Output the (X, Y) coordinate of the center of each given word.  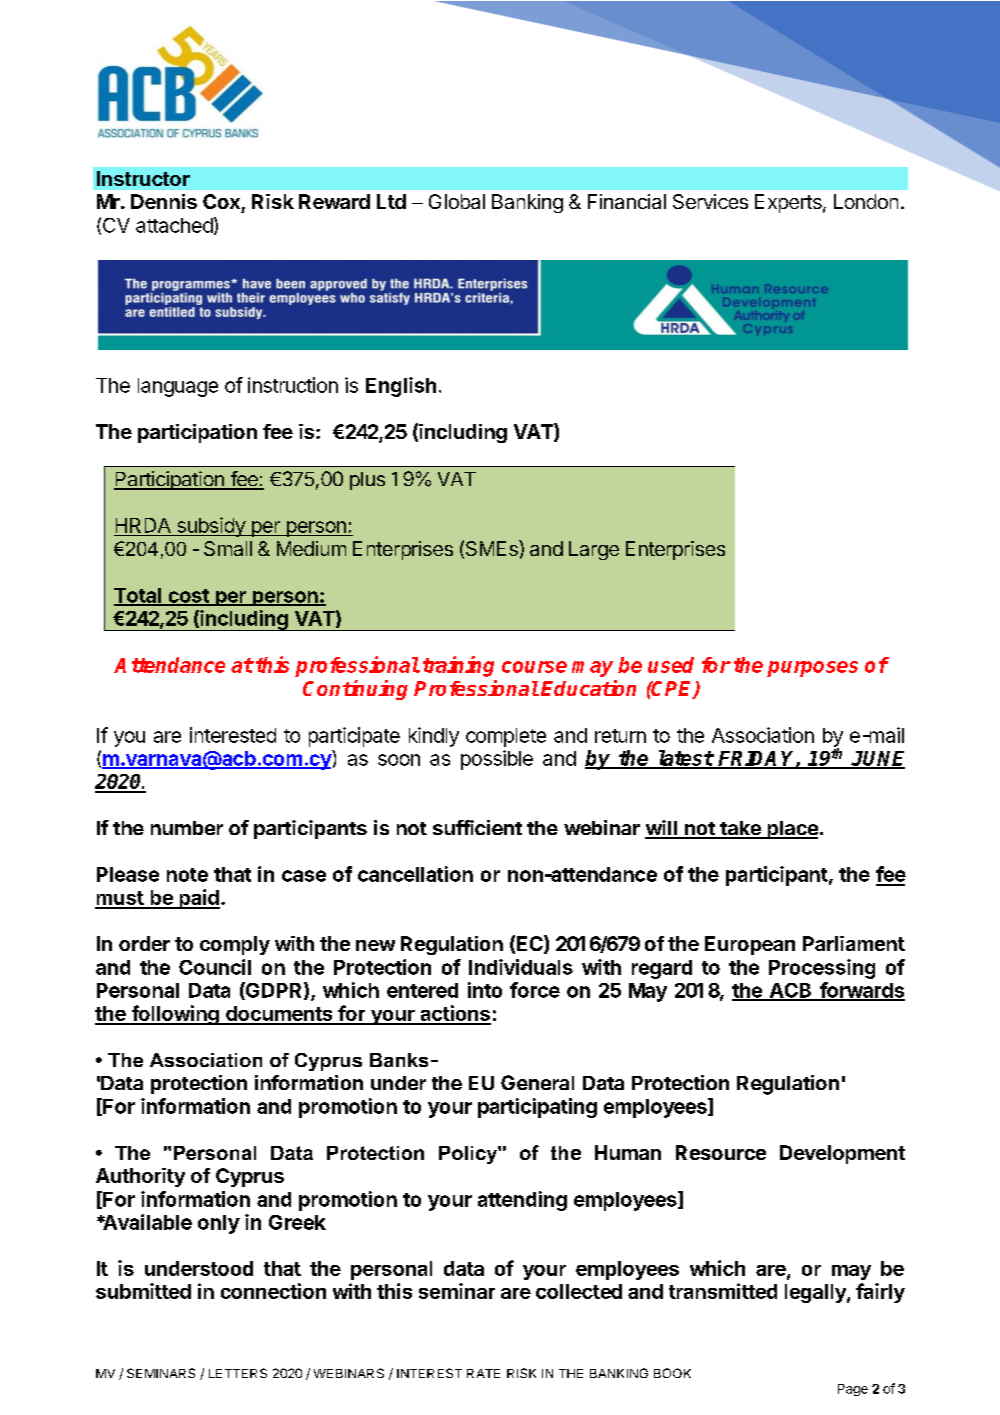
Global (457, 201)
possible (497, 760)
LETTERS (238, 1373)
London (866, 201)
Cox (221, 201)
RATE (483, 1373)
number (187, 828)
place (791, 830)
